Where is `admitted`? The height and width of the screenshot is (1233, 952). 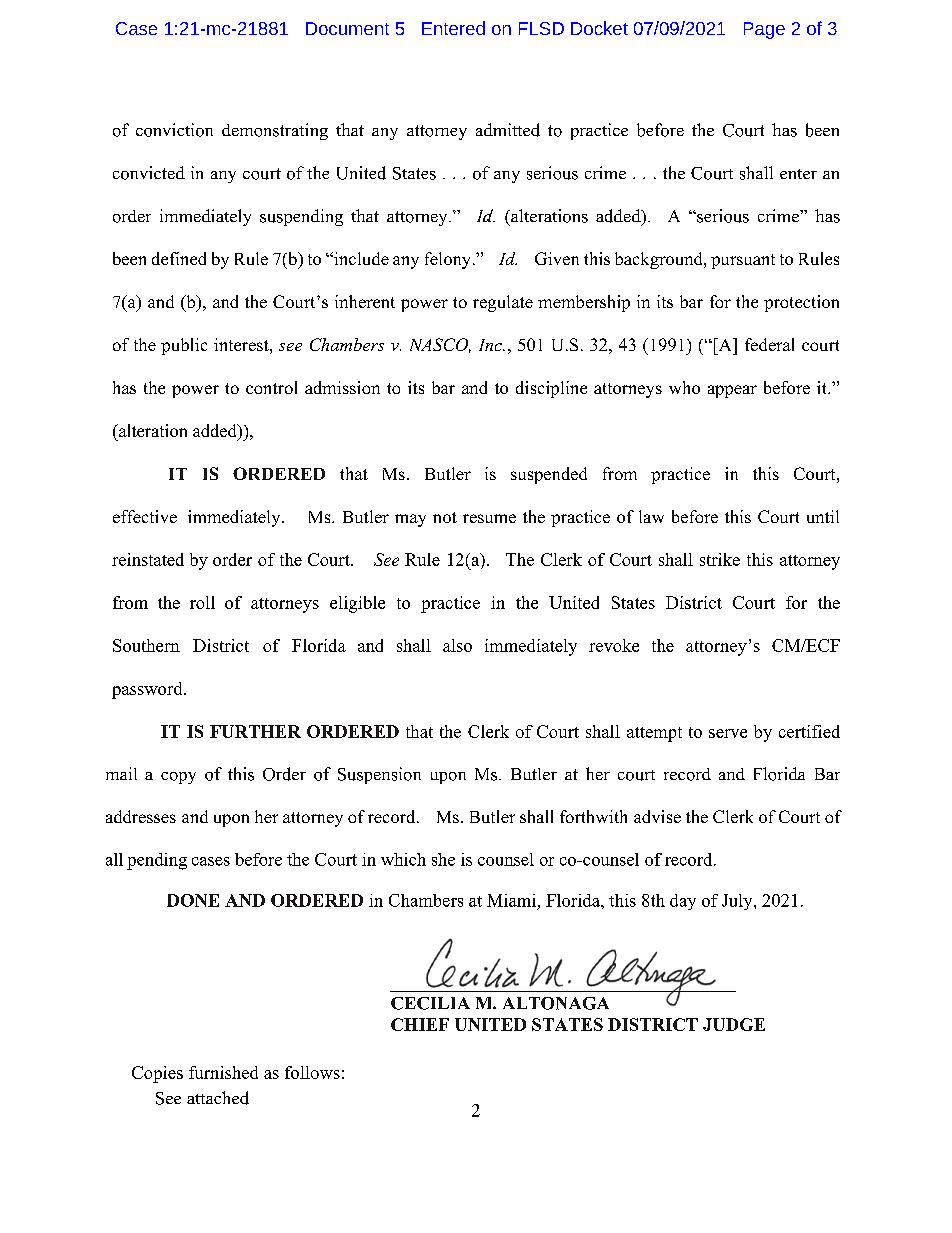 admitted is located at coordinates (508, 130).
